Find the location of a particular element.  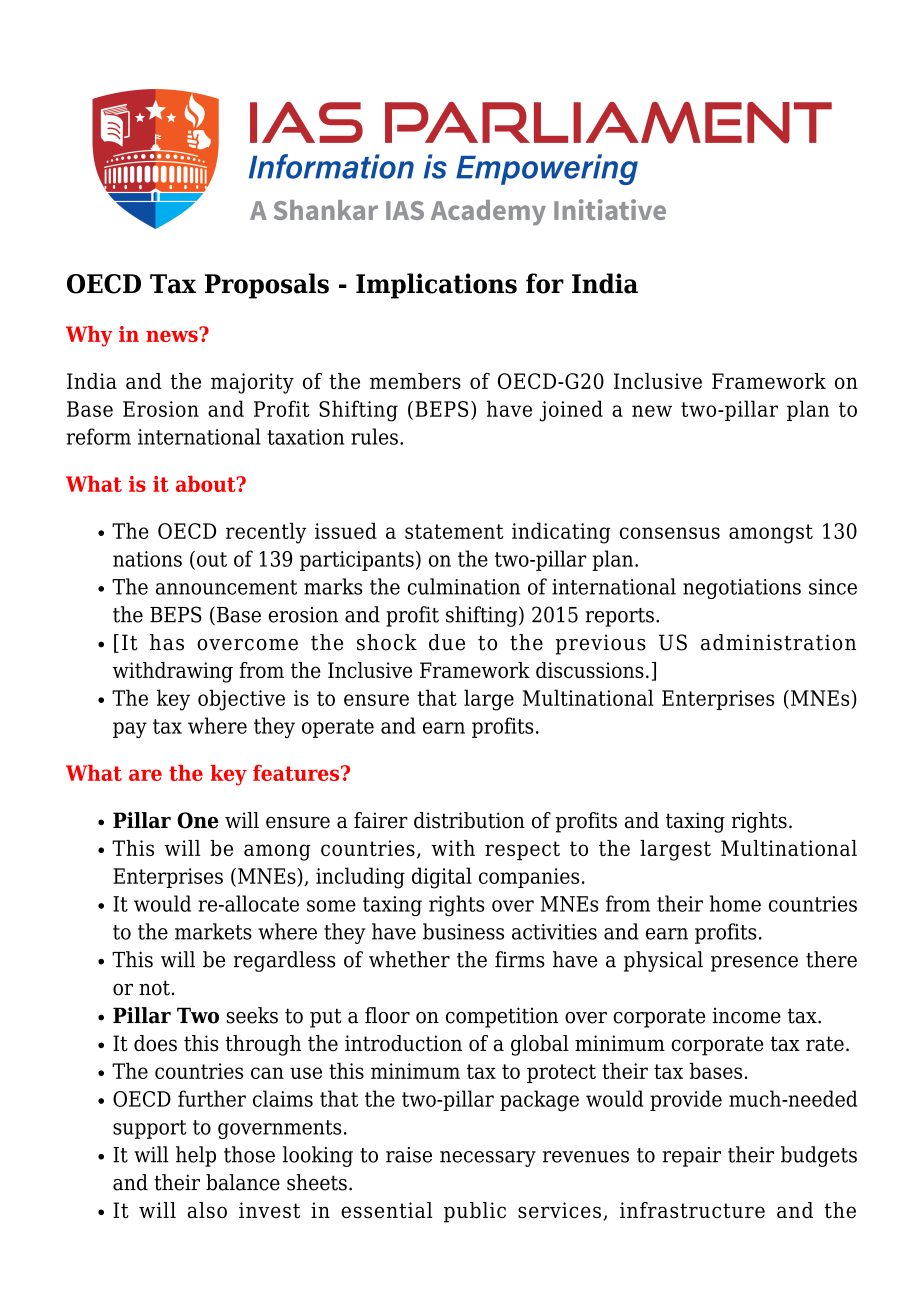

culmination is located at coordinates (464, 586).
